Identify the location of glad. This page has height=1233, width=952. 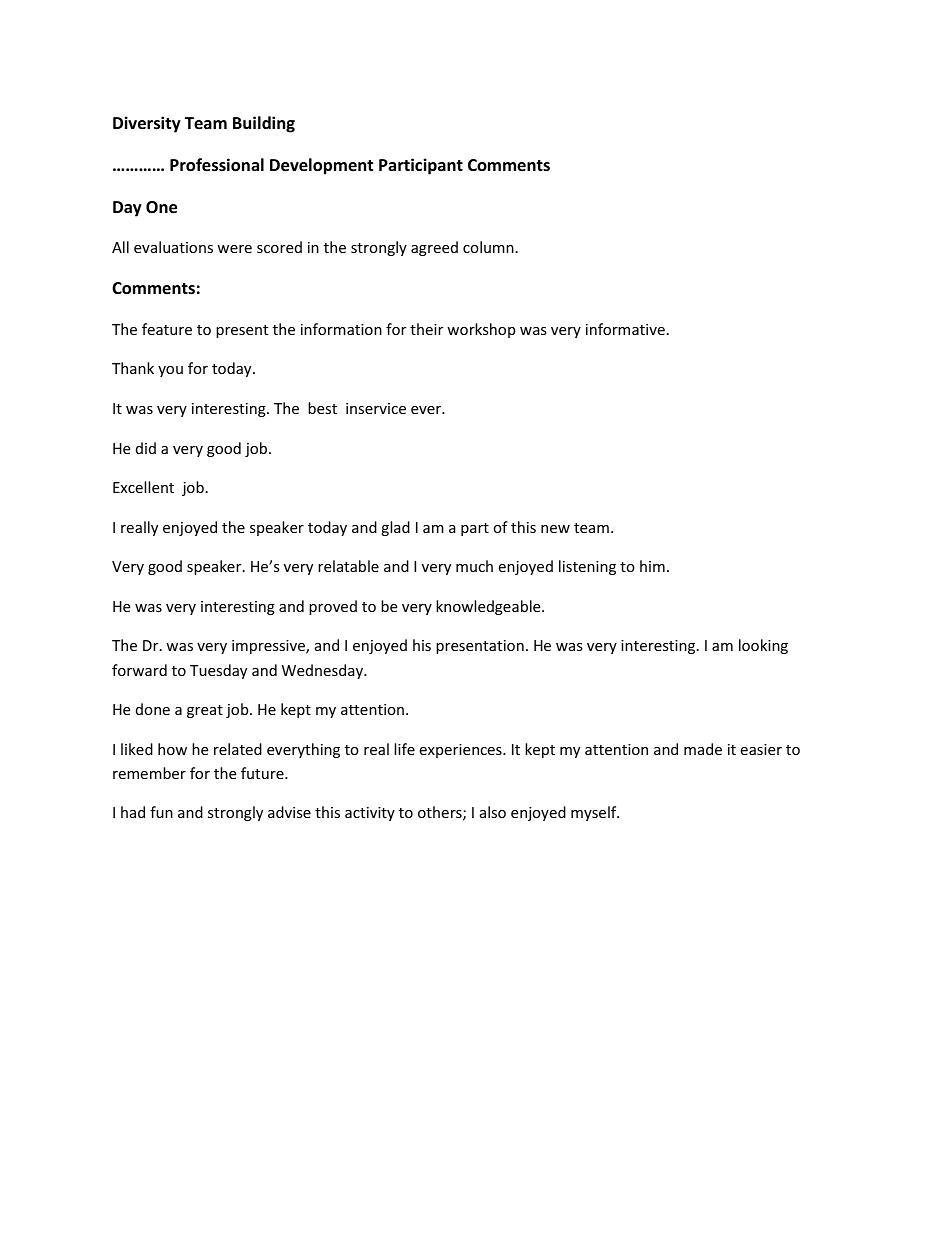
(395, 528).
